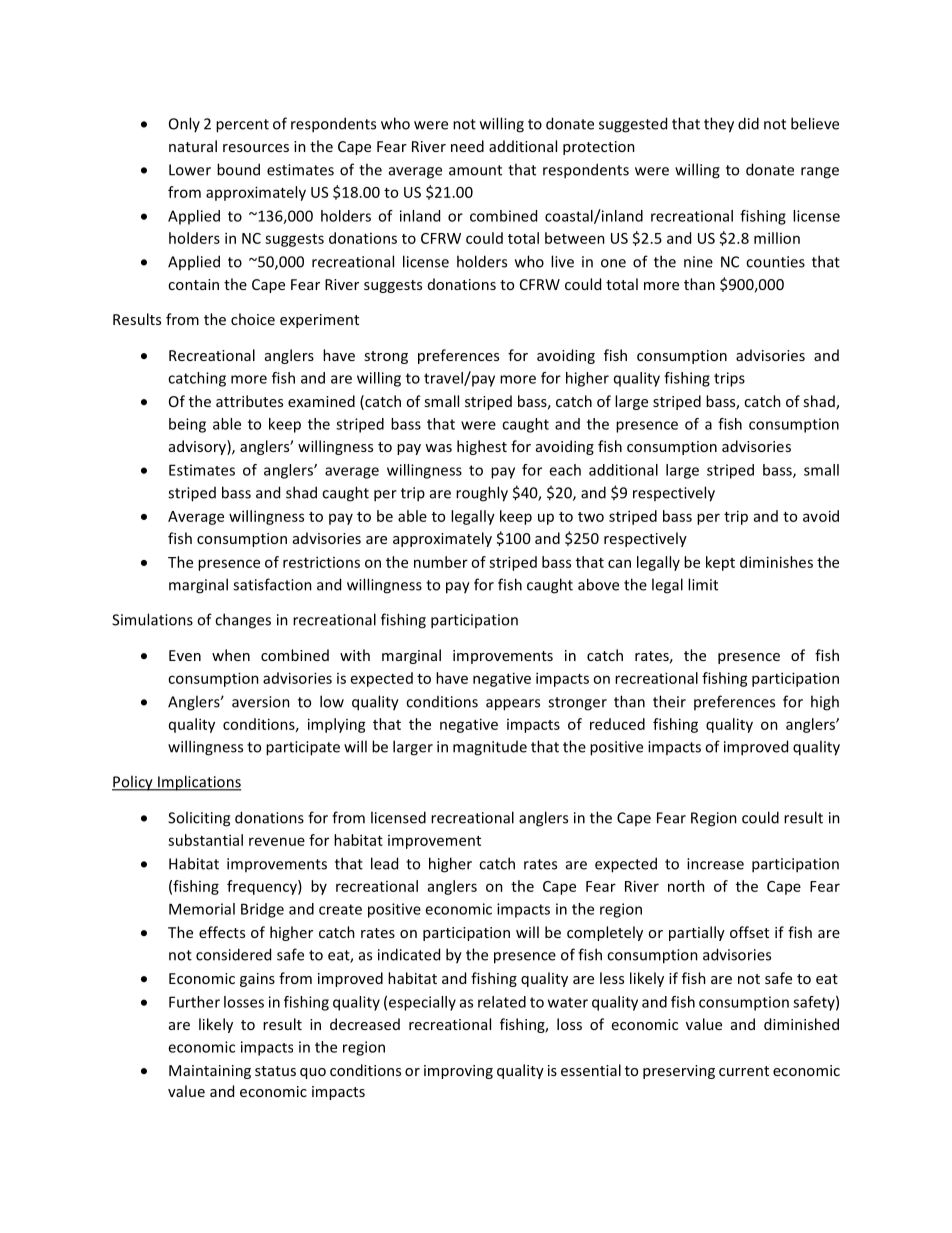 This page has width=952, height=1233. What do you see at coordinates (744, 1071) in the page?
I see `current` at bounding box center [744, 1071].
